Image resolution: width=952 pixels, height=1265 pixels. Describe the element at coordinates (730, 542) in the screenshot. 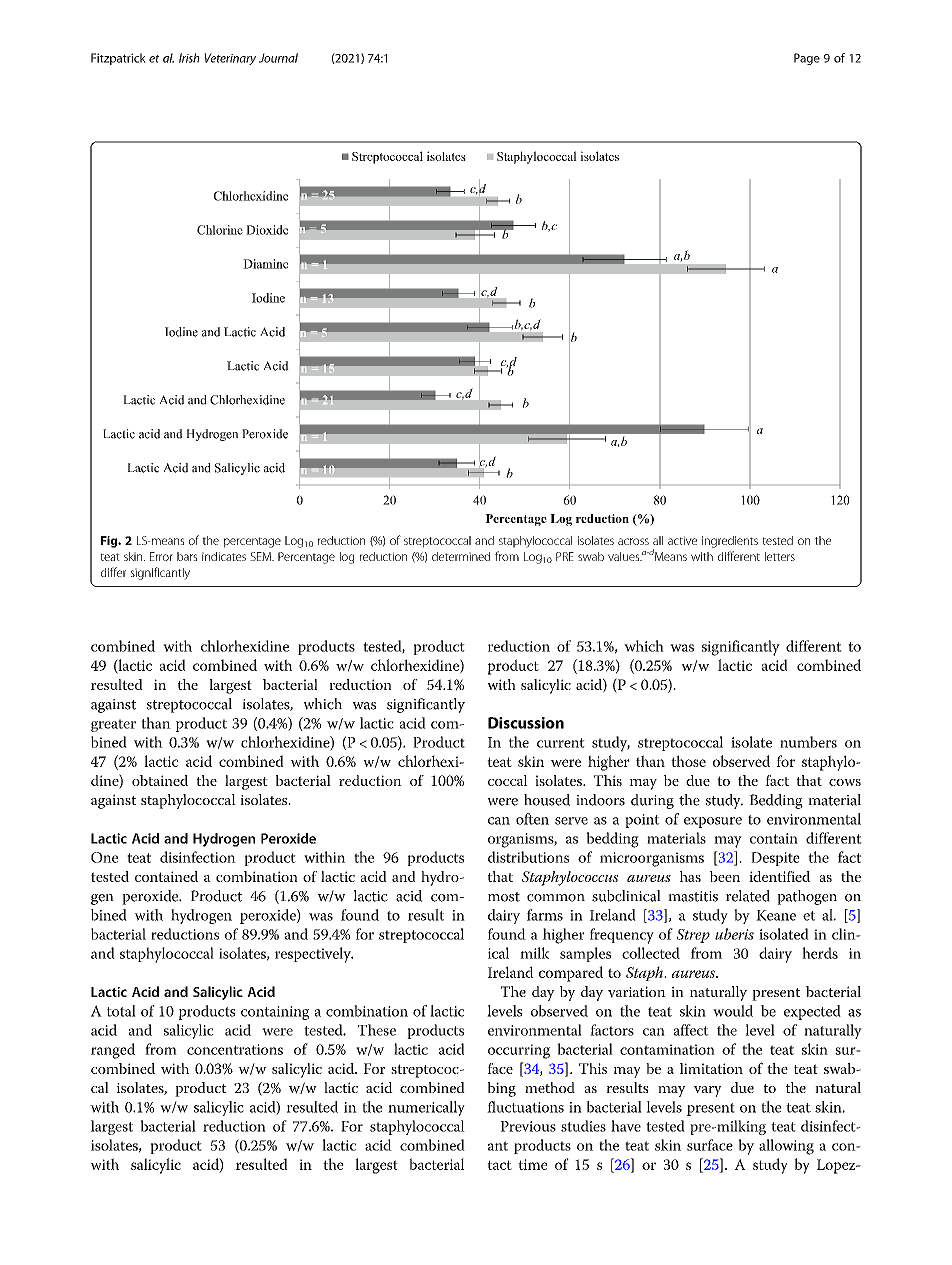

I see `ingredients` at that location.
